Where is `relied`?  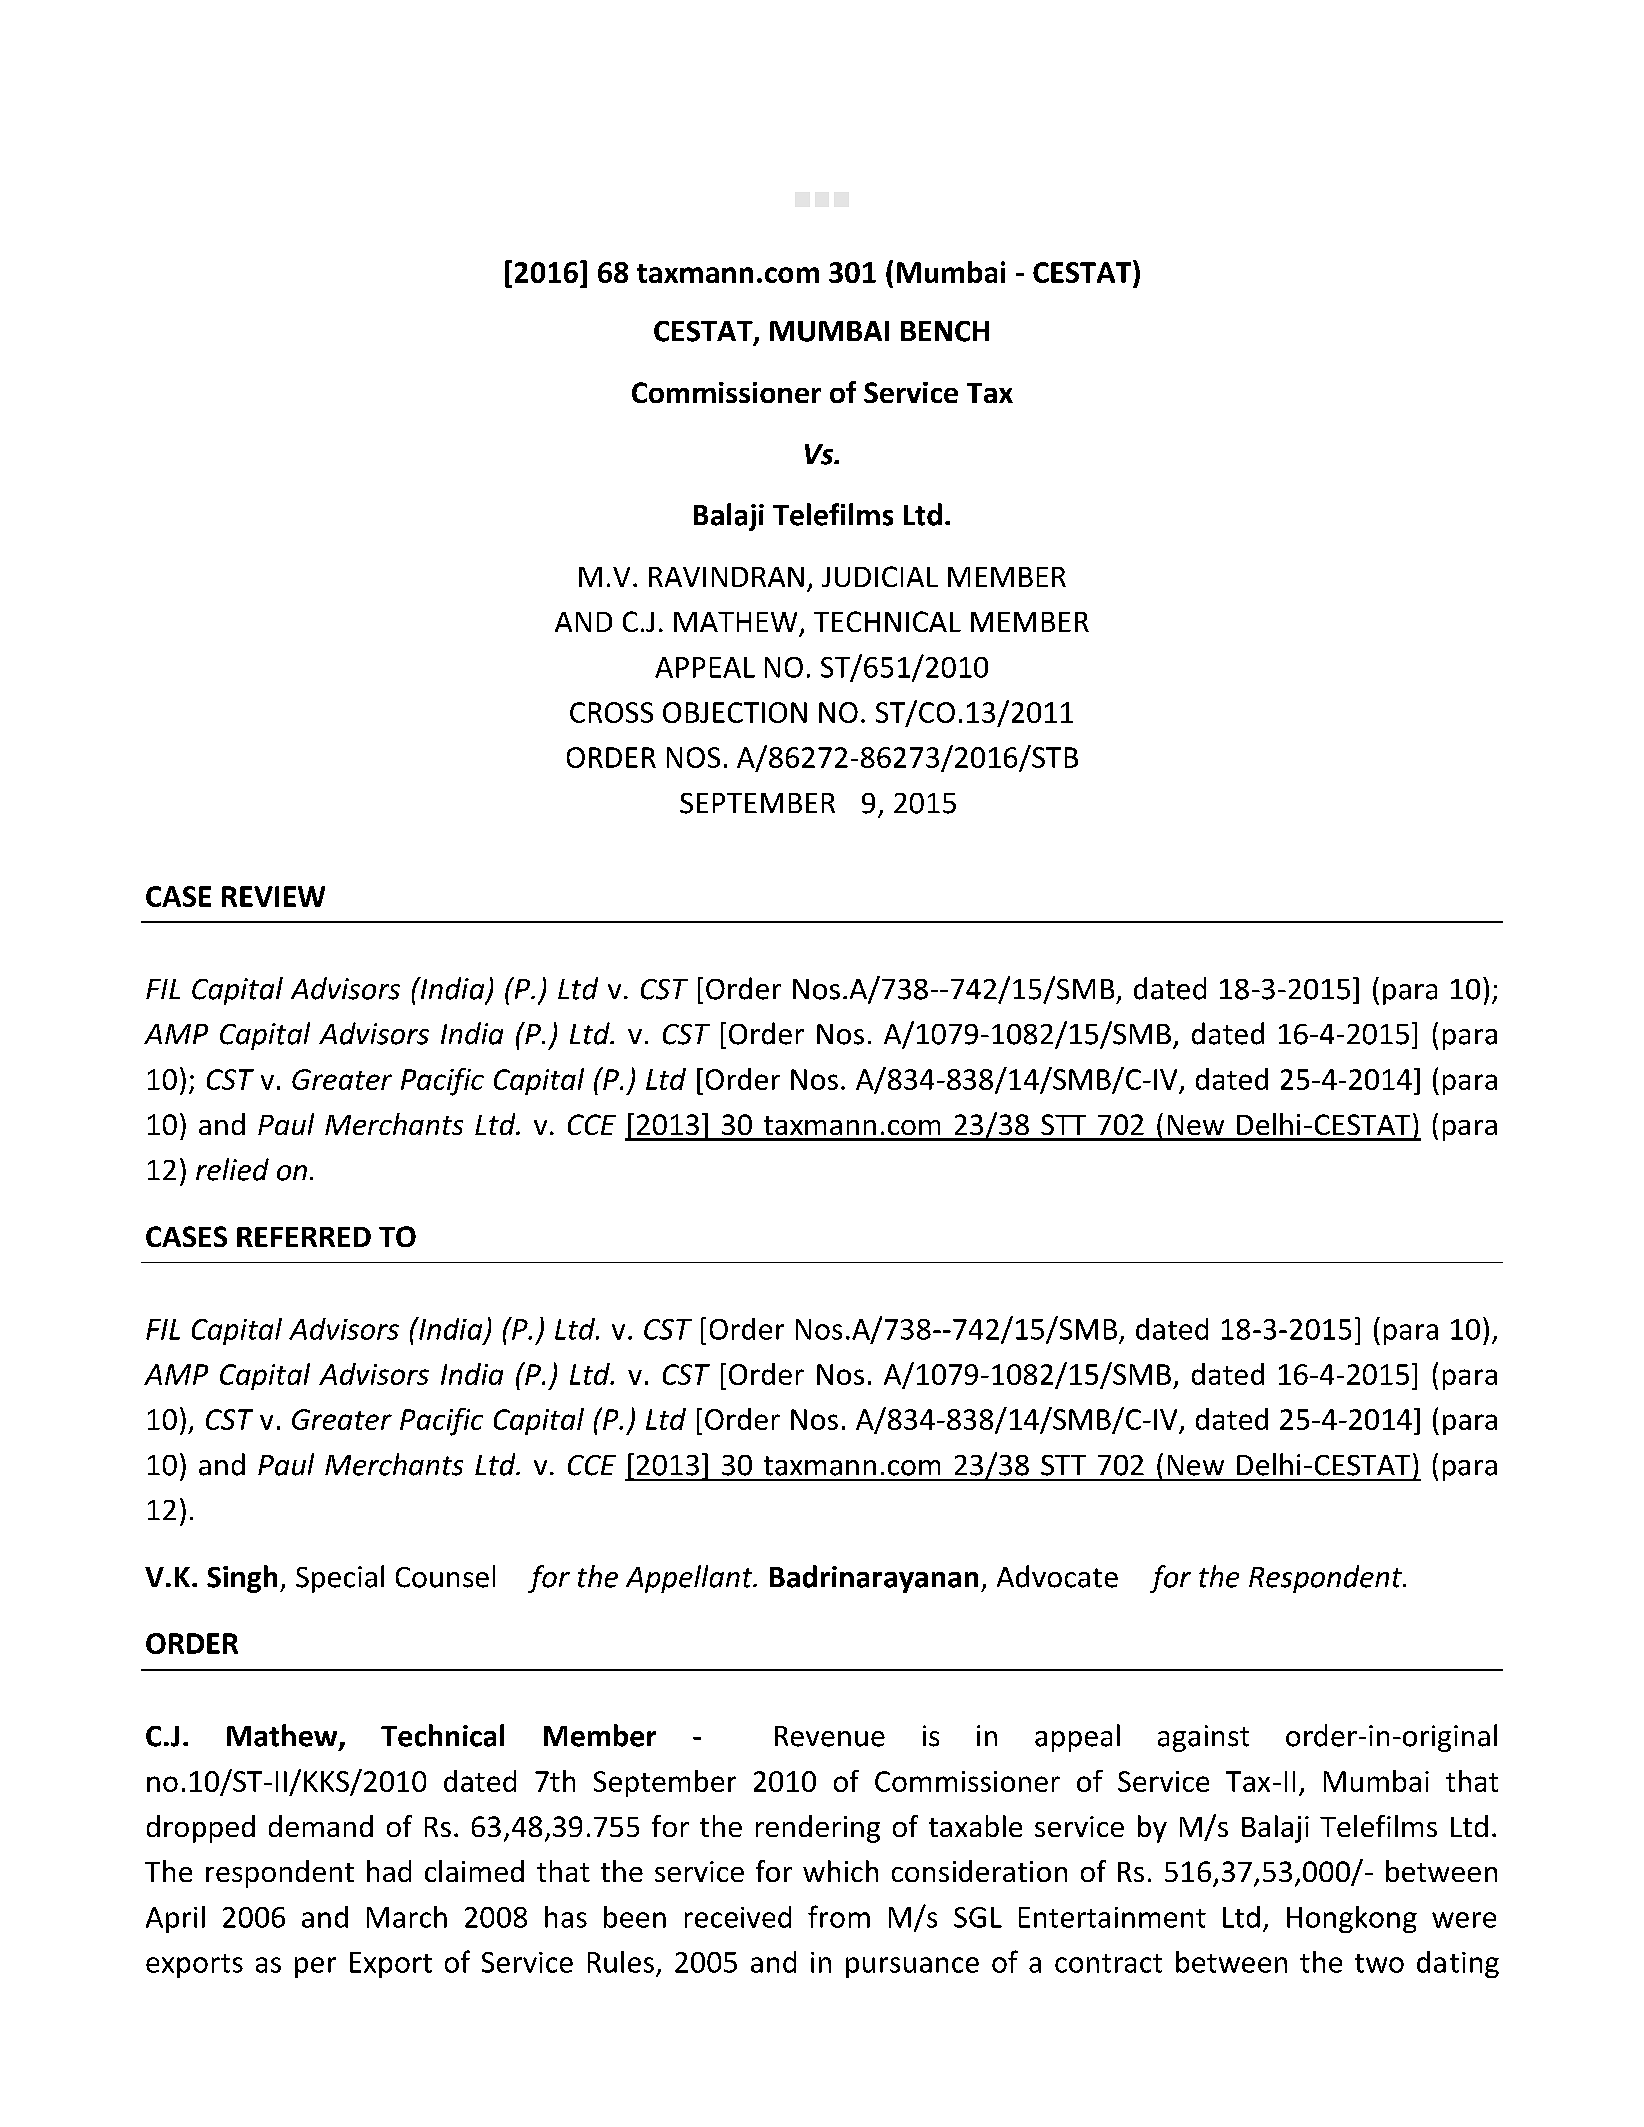
relied is located at coordinates (232, 1169).
